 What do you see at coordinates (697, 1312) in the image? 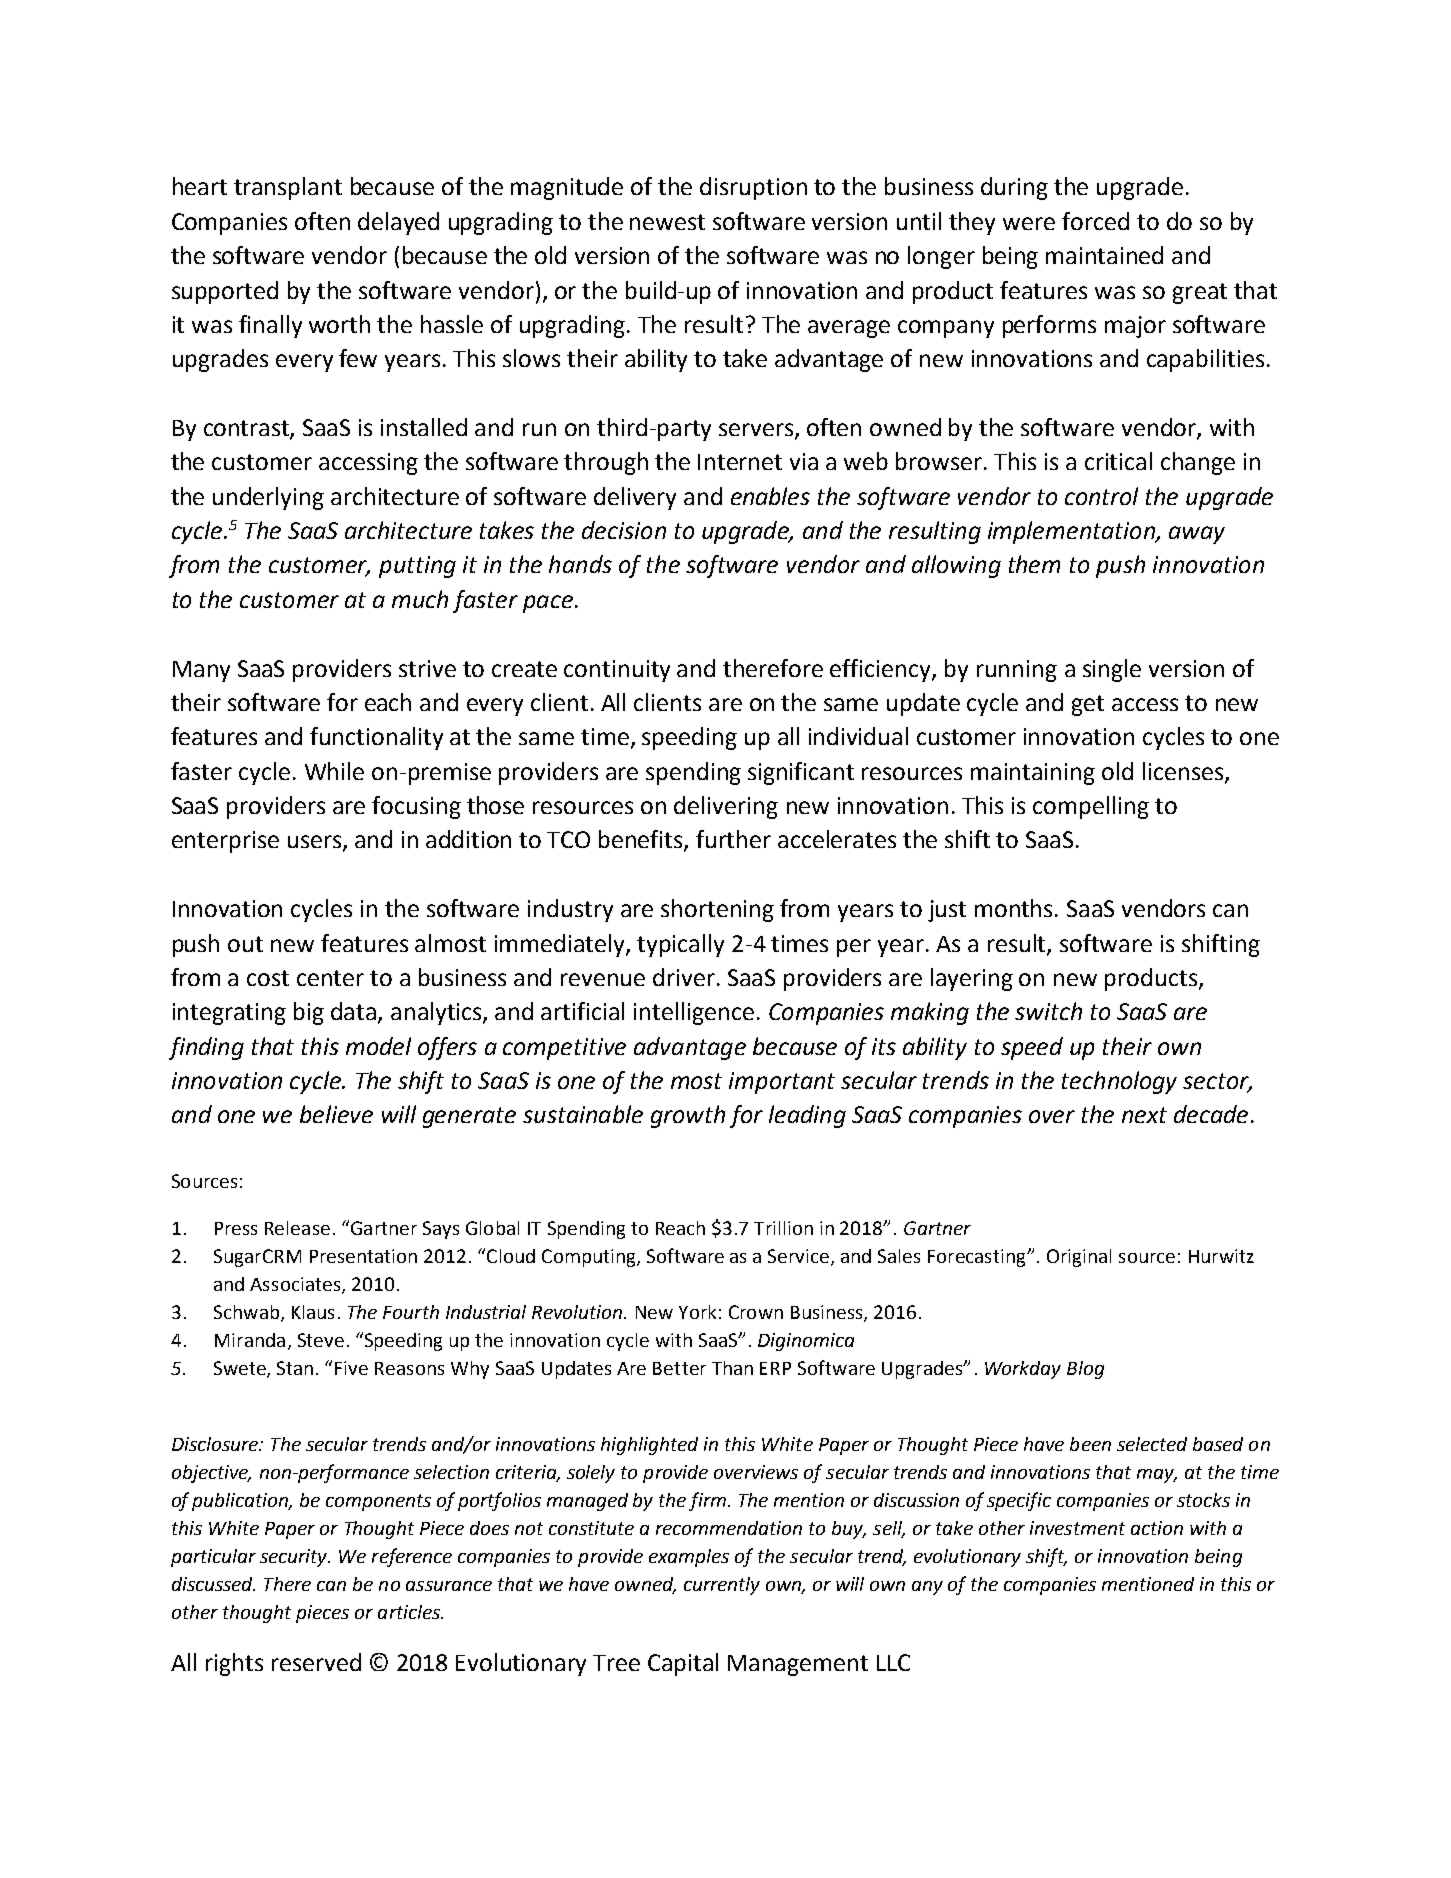
I see `York` at bounding box center [697, 1312].
